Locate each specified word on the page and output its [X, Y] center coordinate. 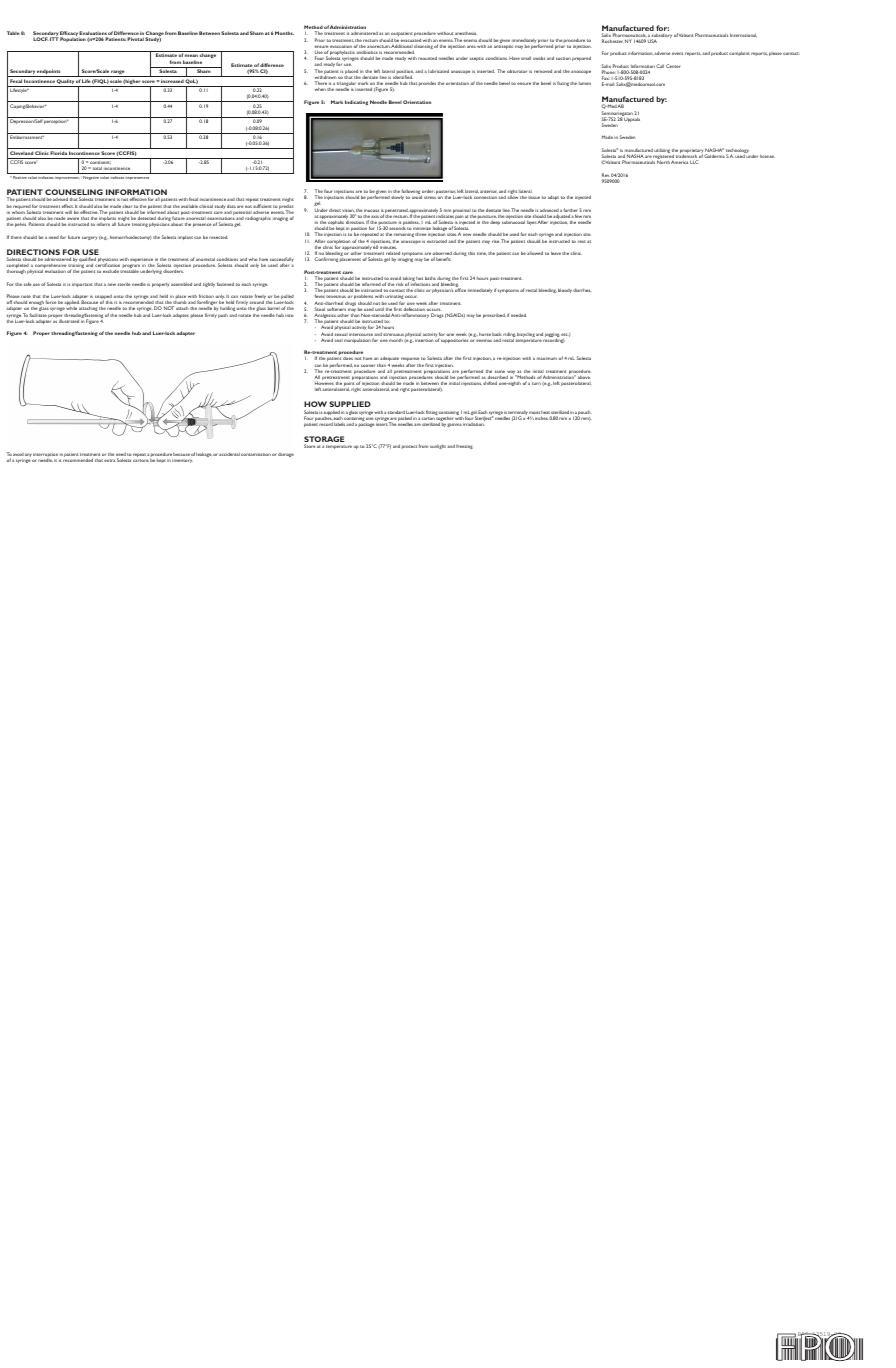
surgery [89, 238]
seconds [397, 228]
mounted [427, 58]
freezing [464, 446]
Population [73, 39]
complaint [739, 53]
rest [582, 241]
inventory [182, 461]
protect [409, 447]
